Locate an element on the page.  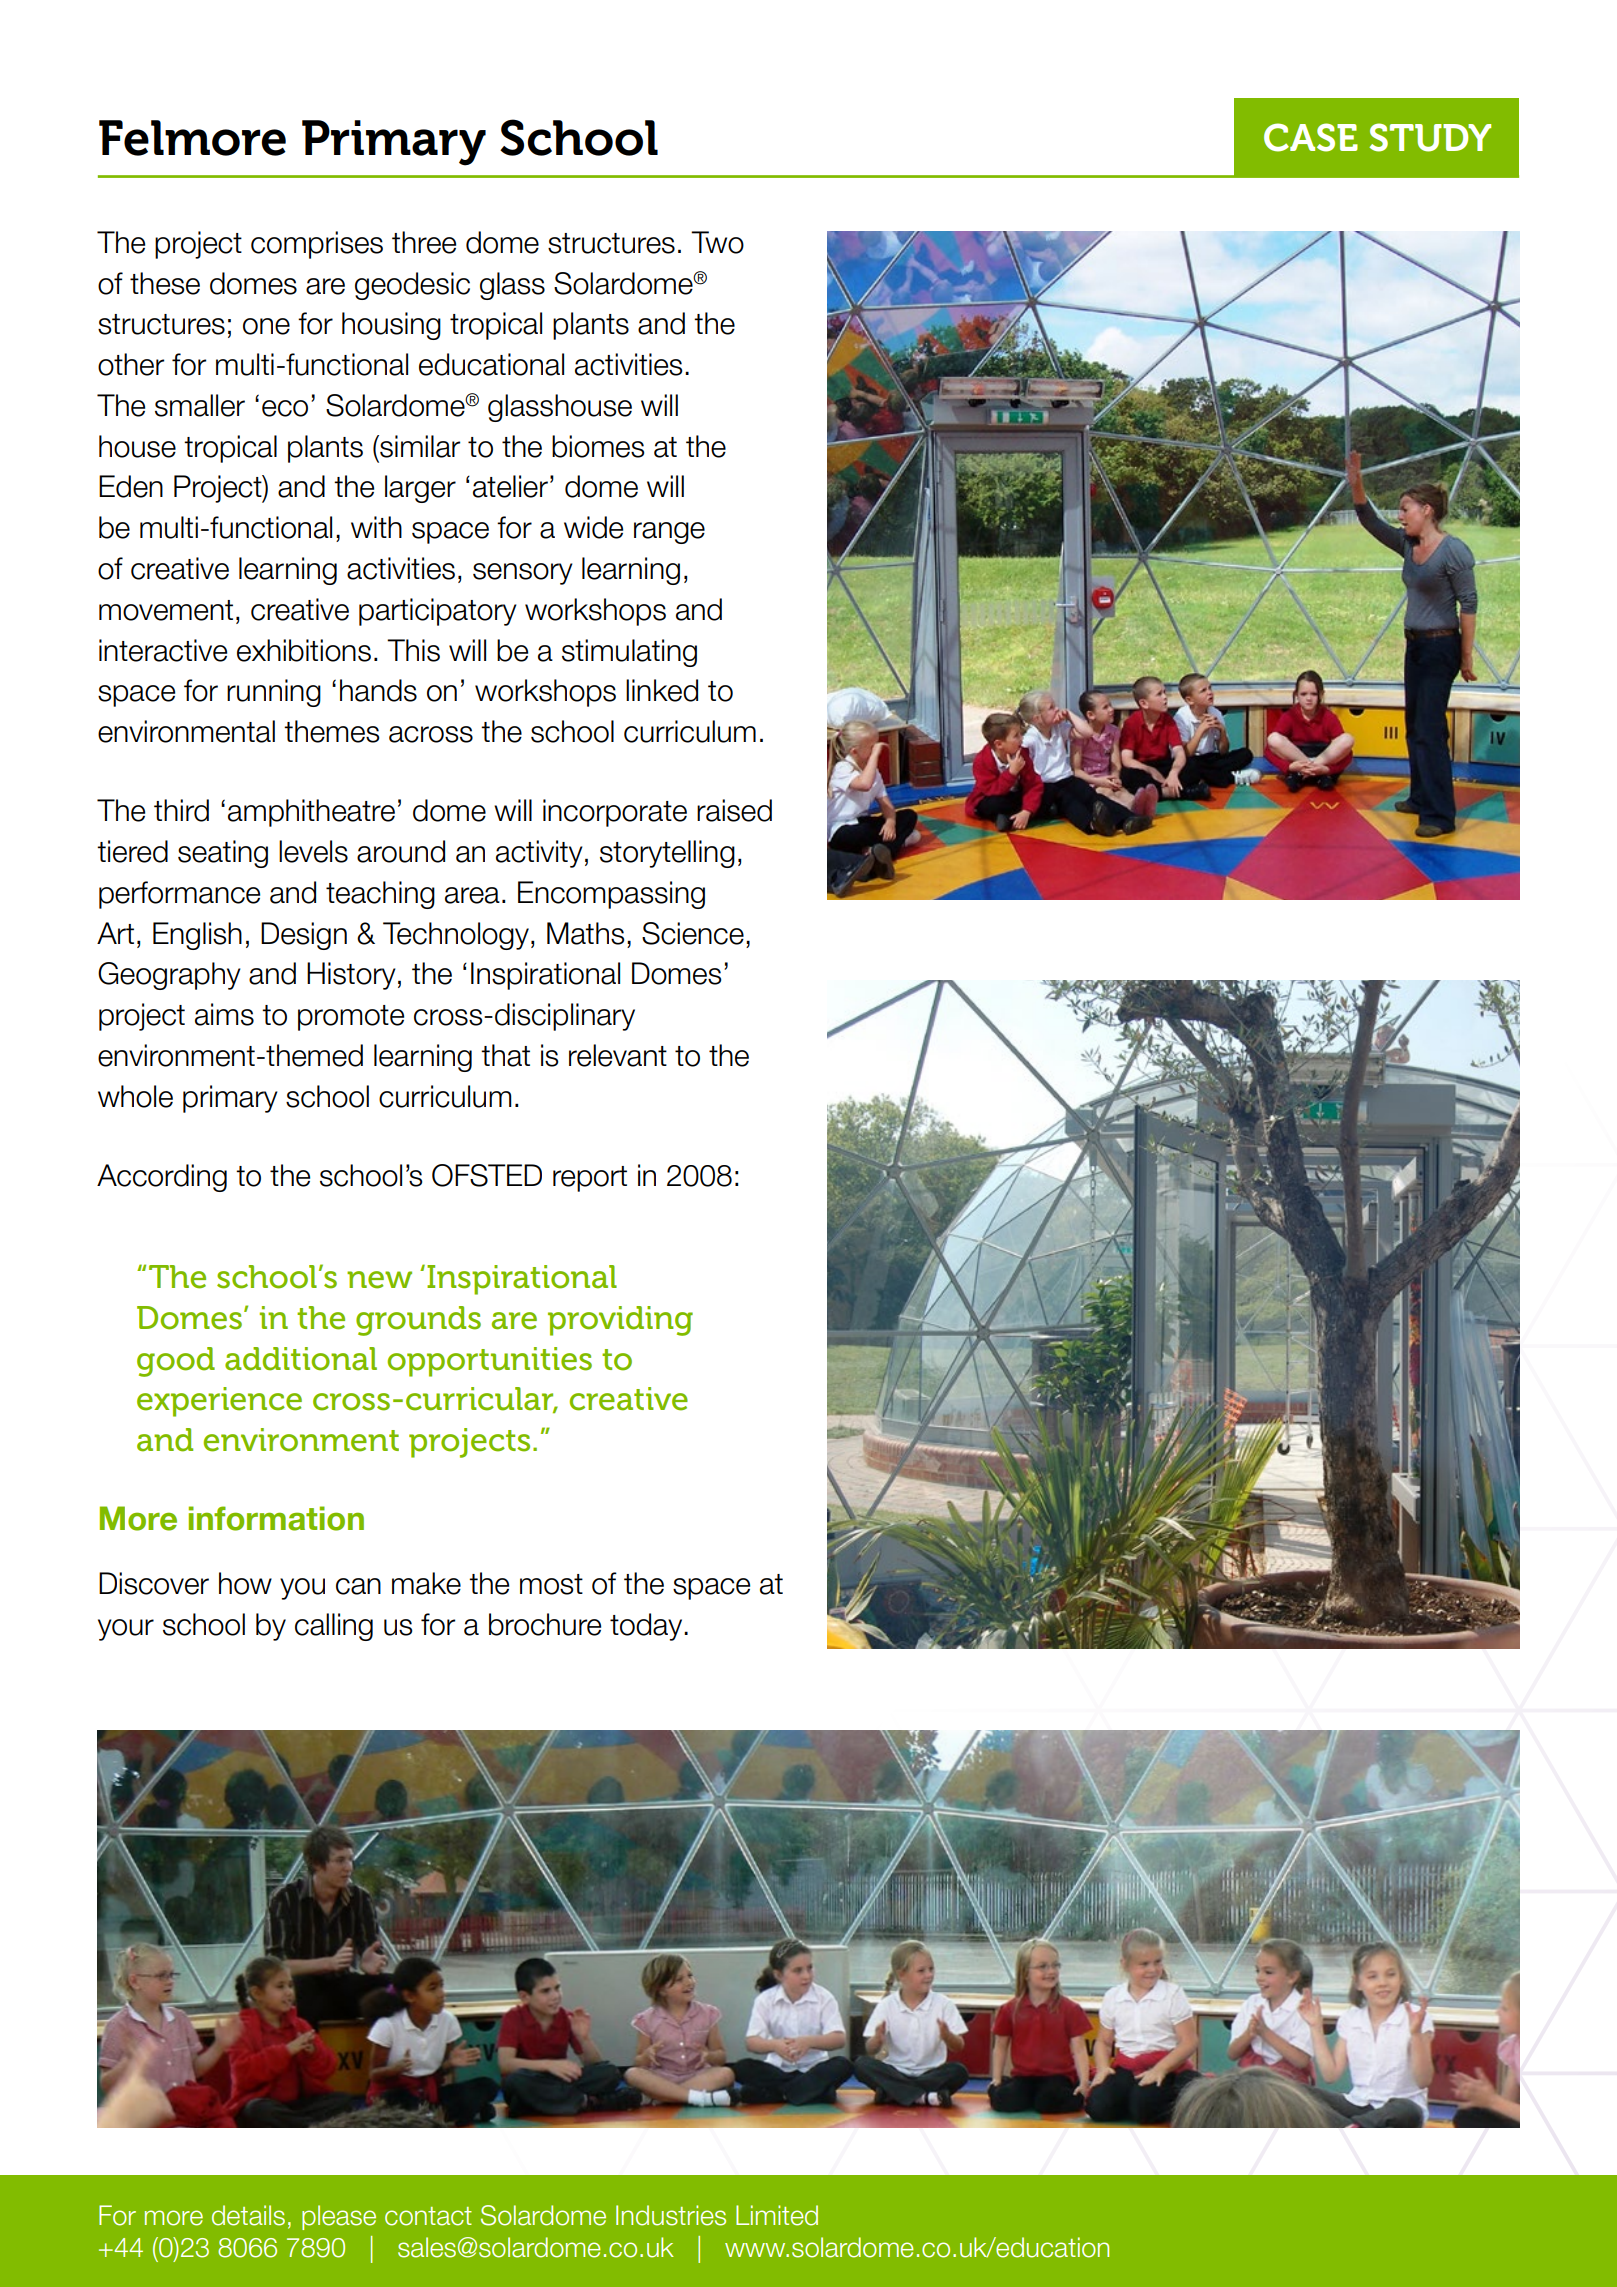
details is located at coordinates (248, 2215).
